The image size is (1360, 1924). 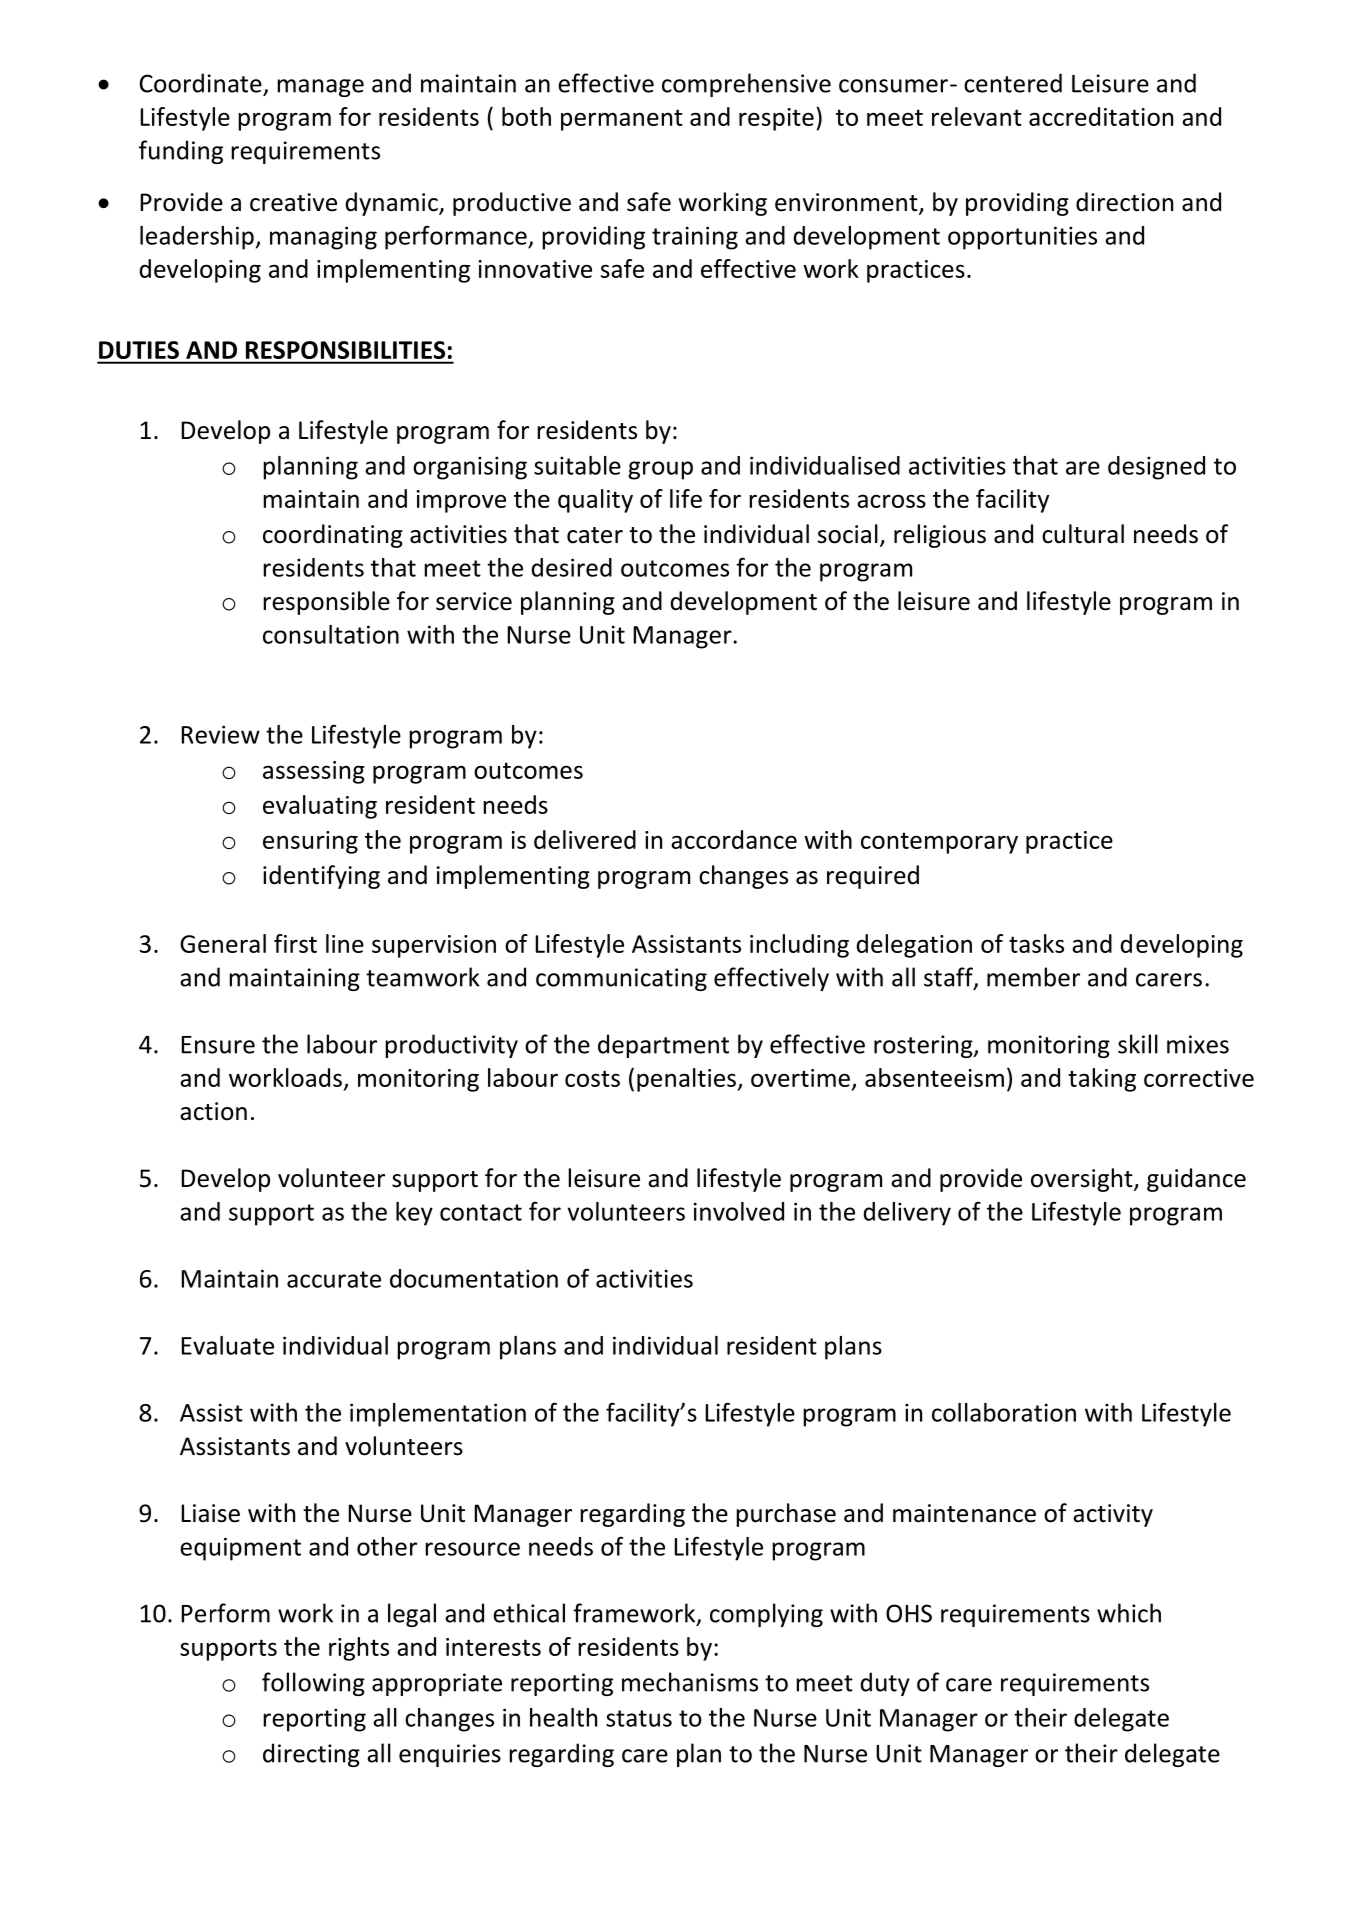 I want to click on contemporary, so click(x=939, y=843).
